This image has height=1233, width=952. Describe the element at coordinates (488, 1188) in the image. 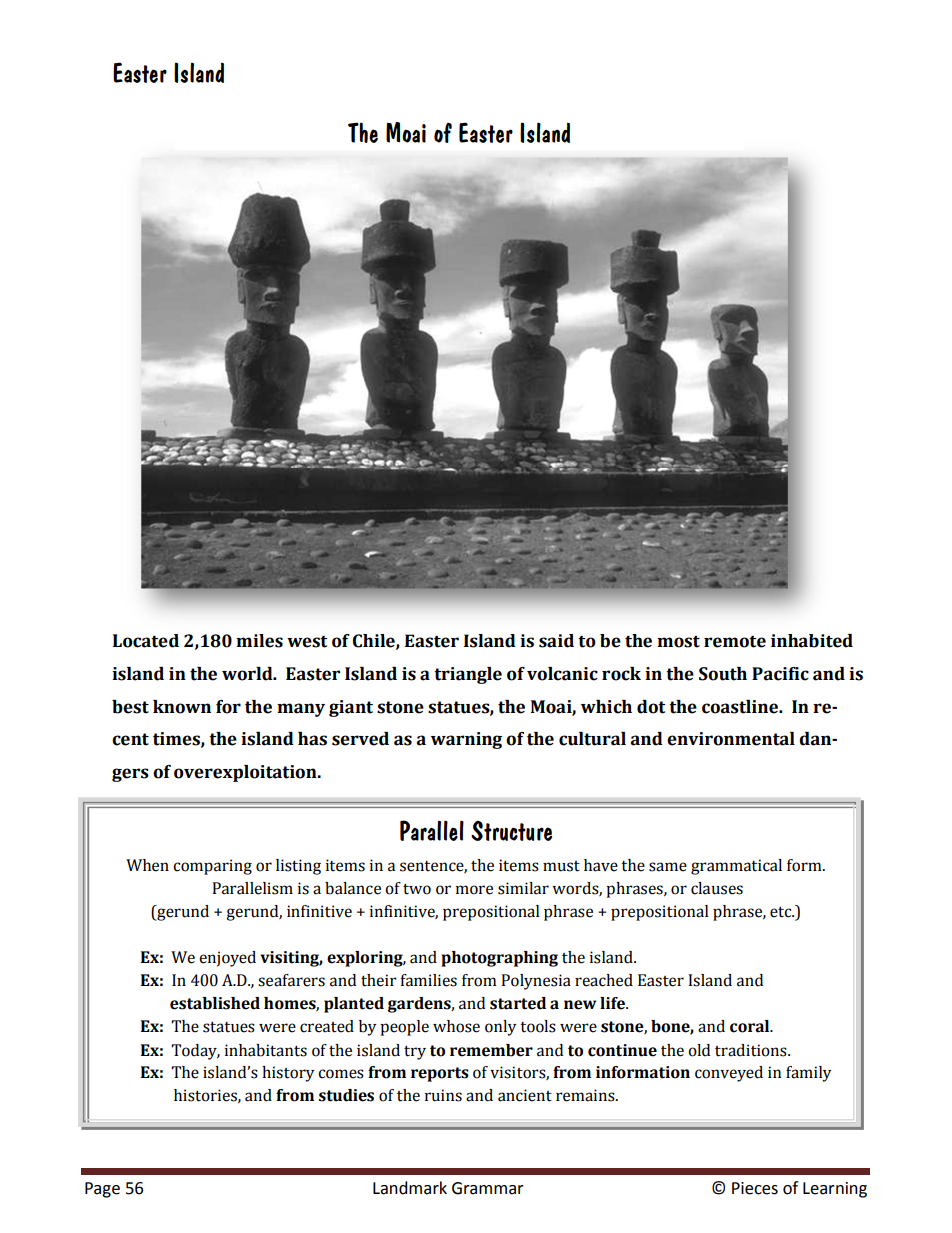

I see `Grammar` at that location.
